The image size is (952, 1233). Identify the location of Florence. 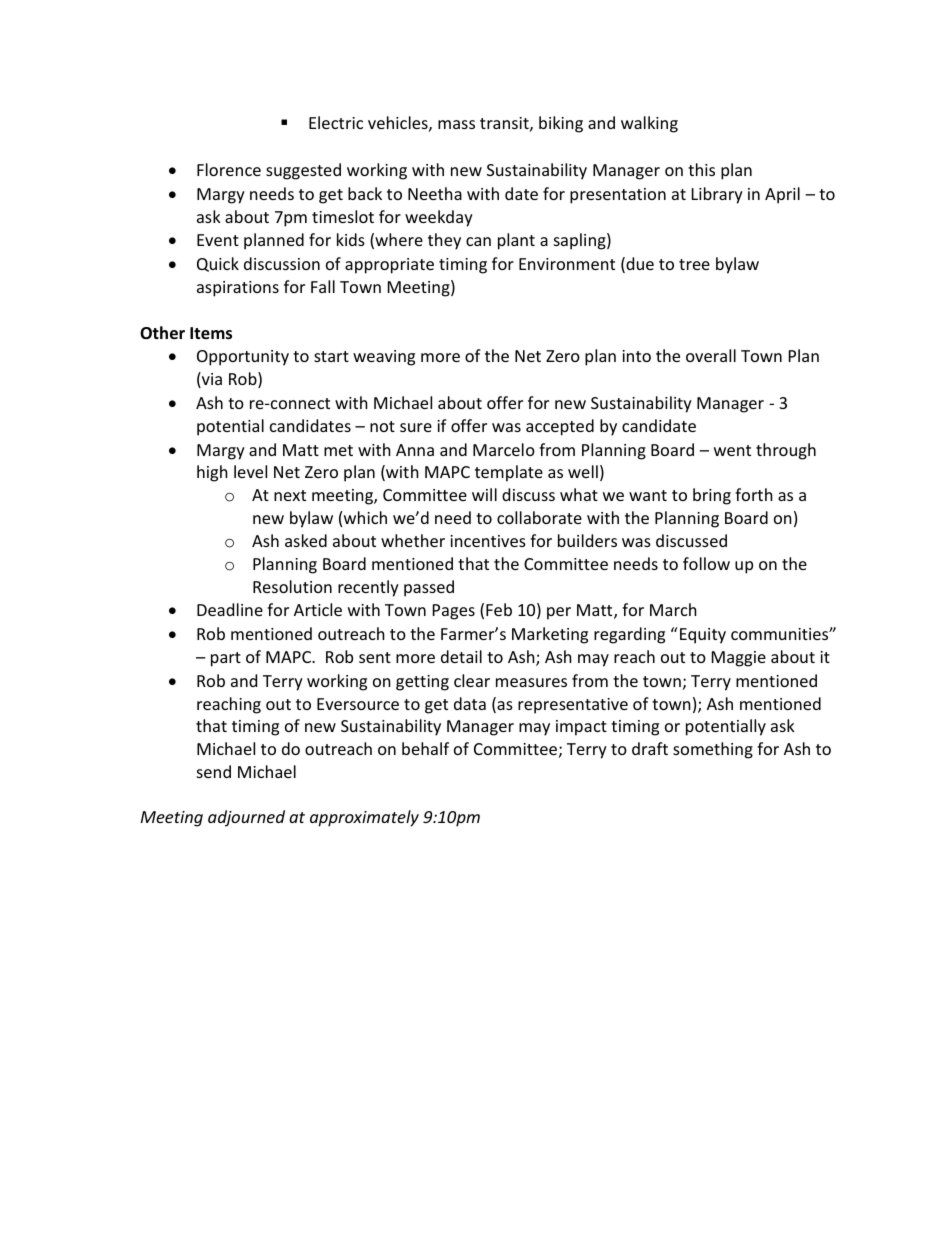
(229, 169).
